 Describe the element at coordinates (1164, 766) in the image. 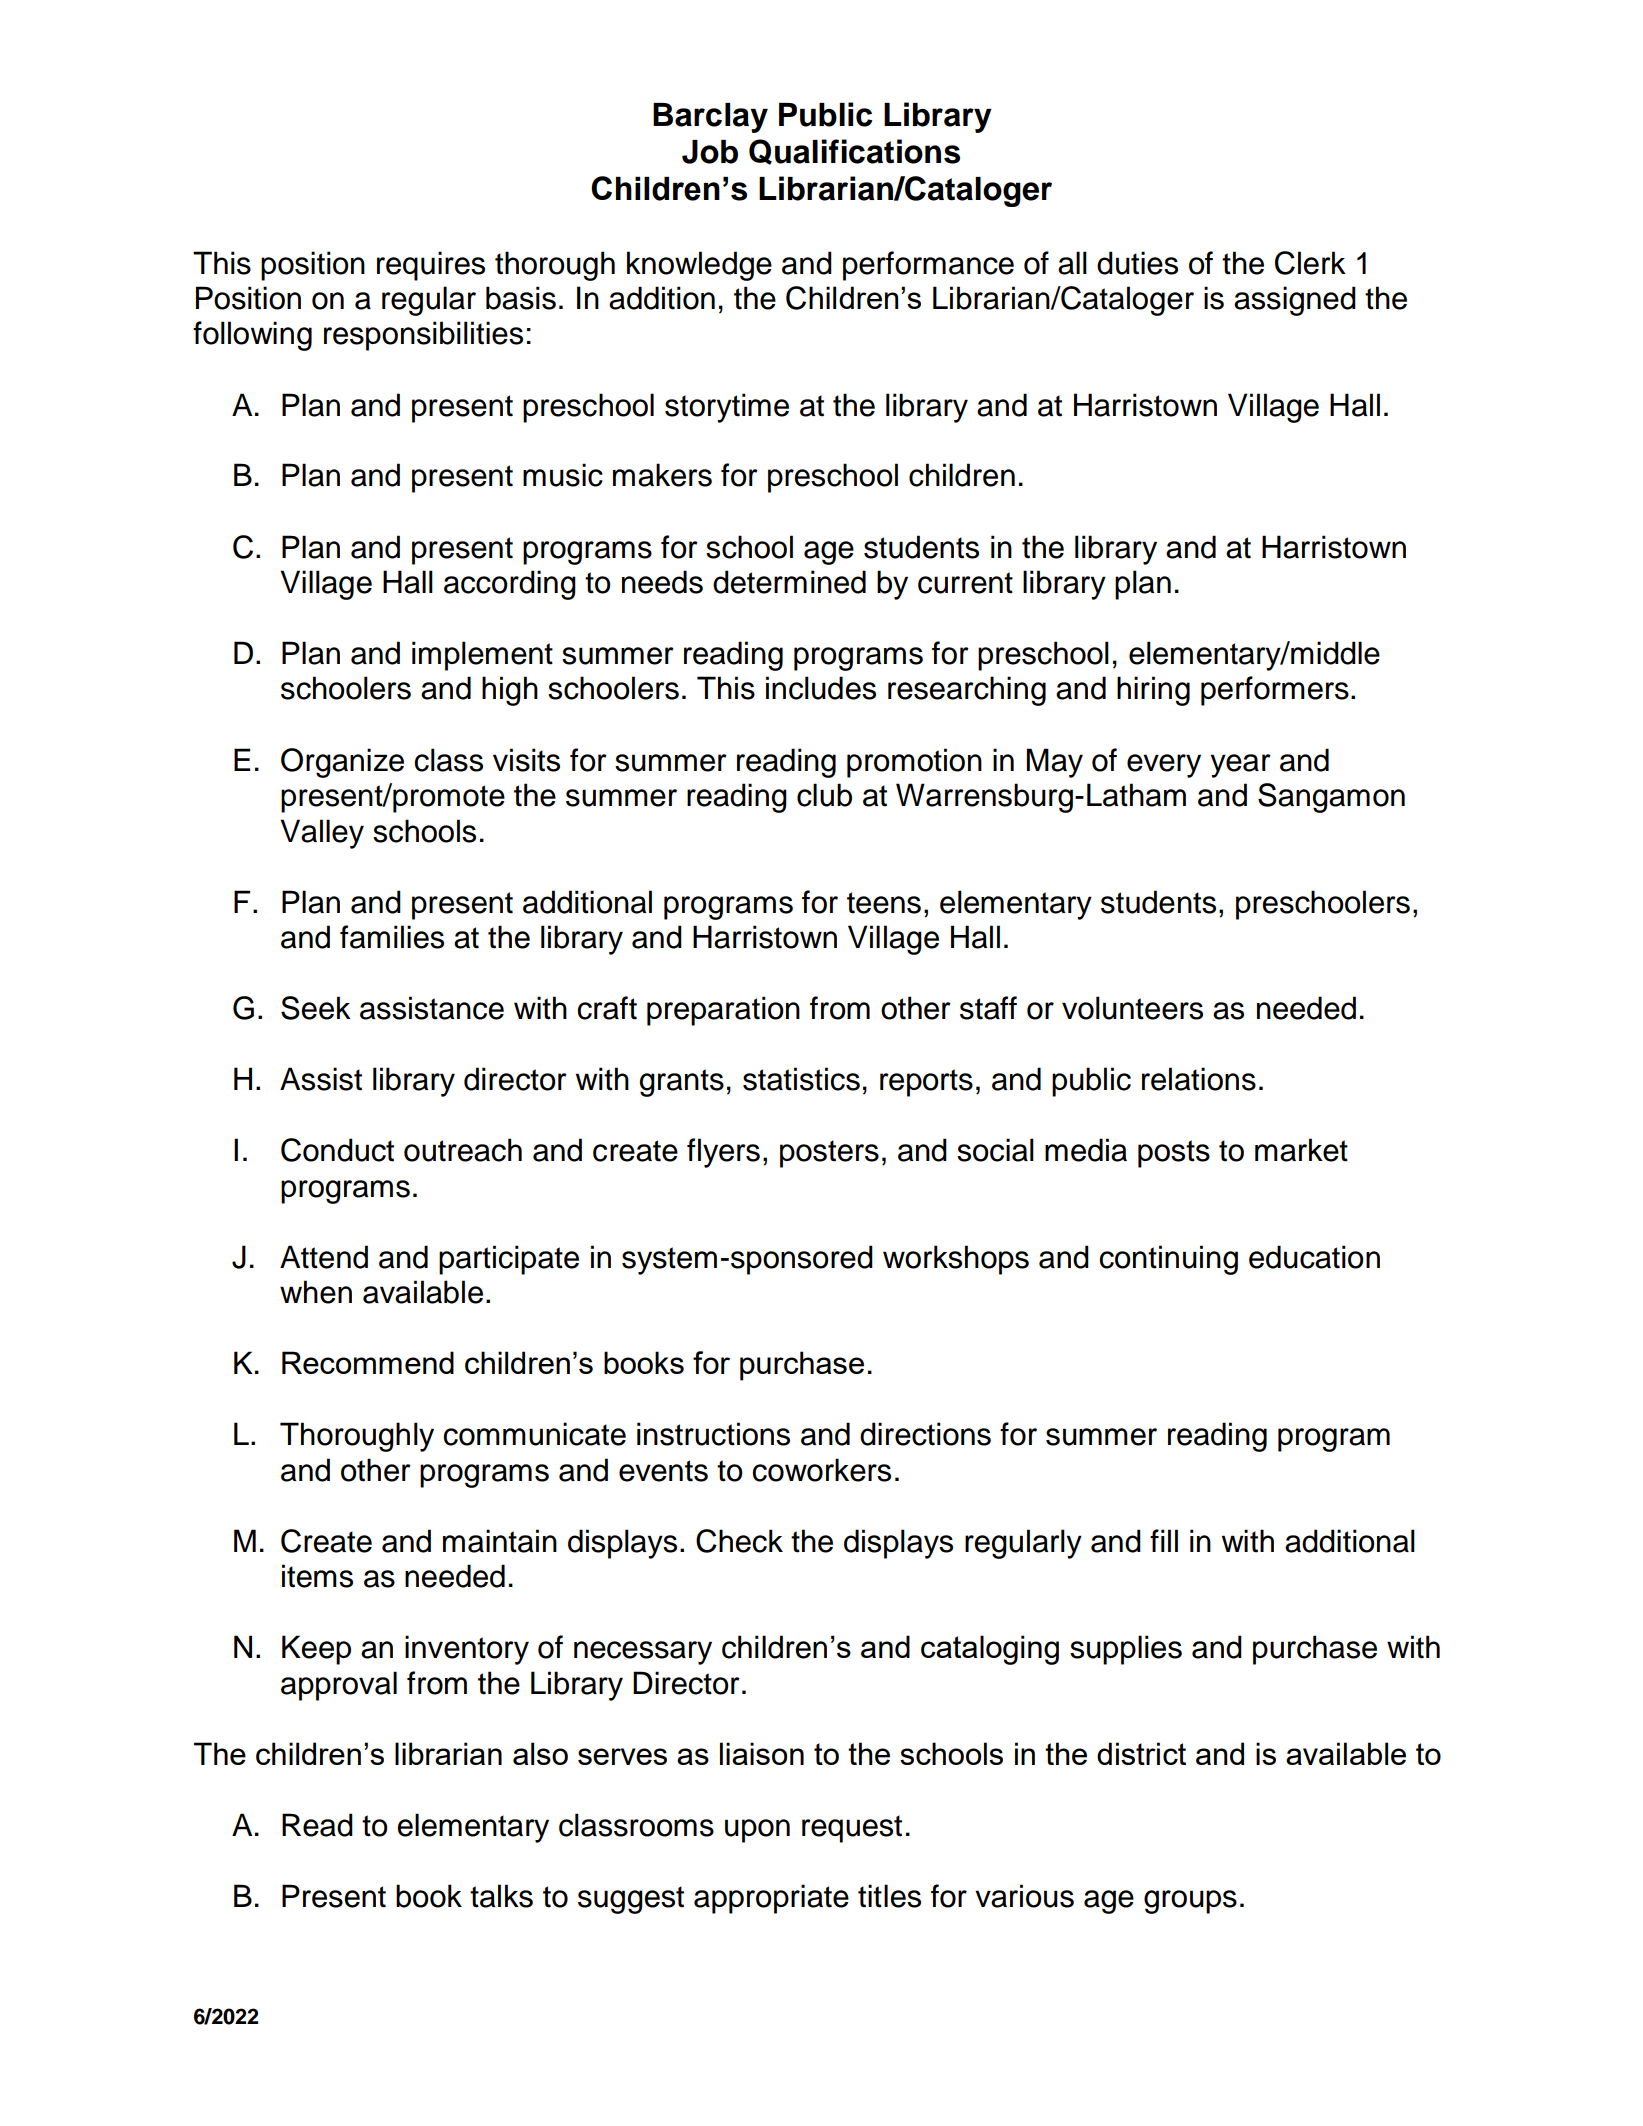

I see `every` at that location.
